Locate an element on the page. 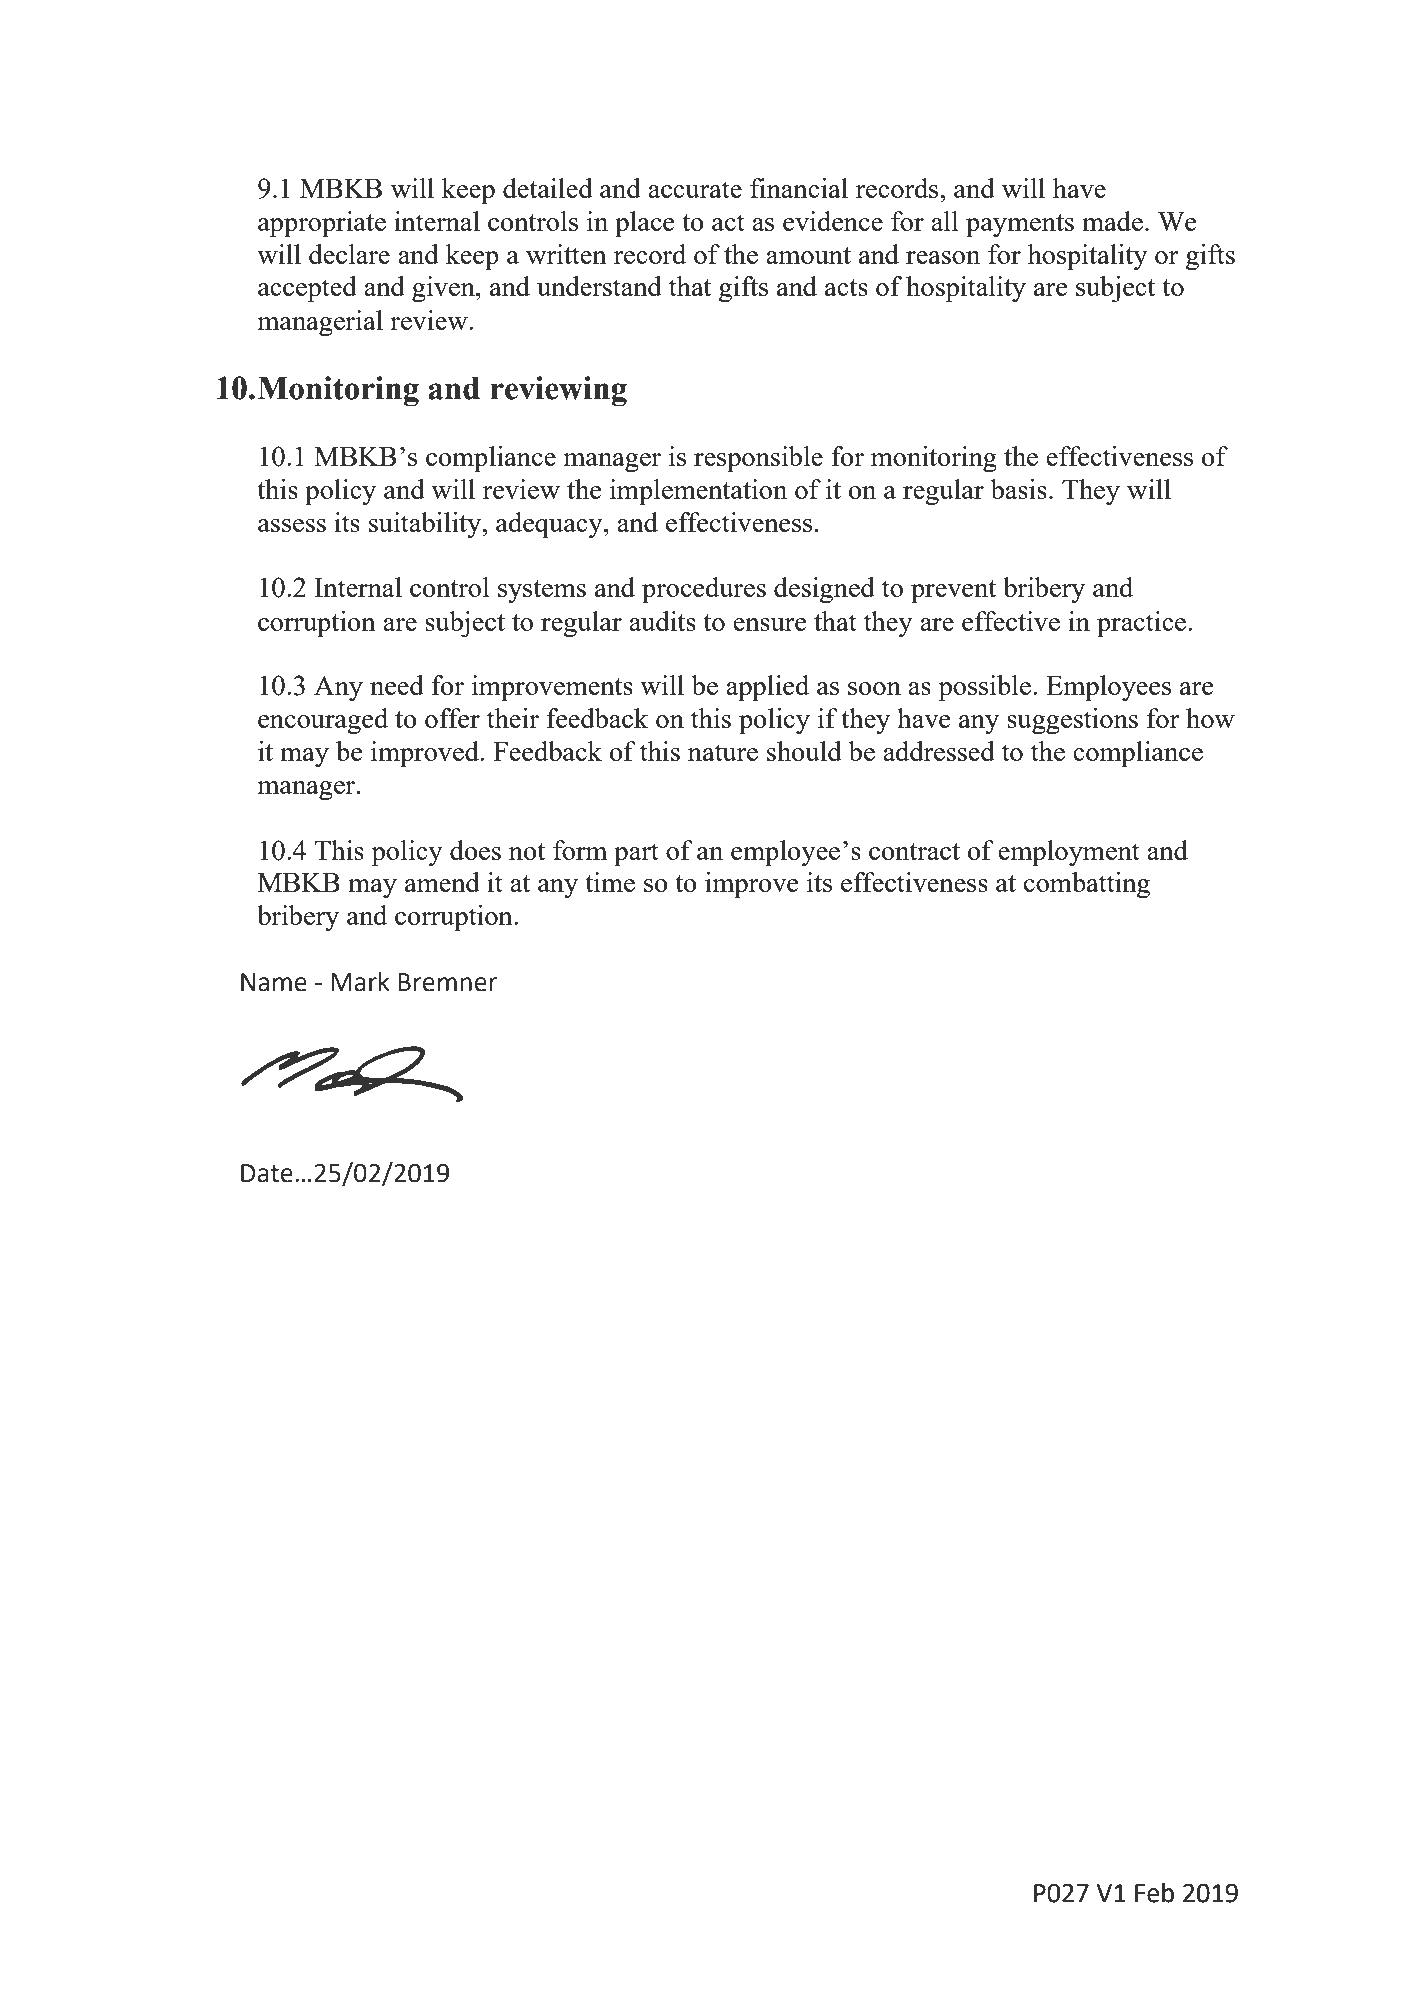 The width and height of the page is (1408, 1993). Feb is located at coordinates (1154, 1893).
